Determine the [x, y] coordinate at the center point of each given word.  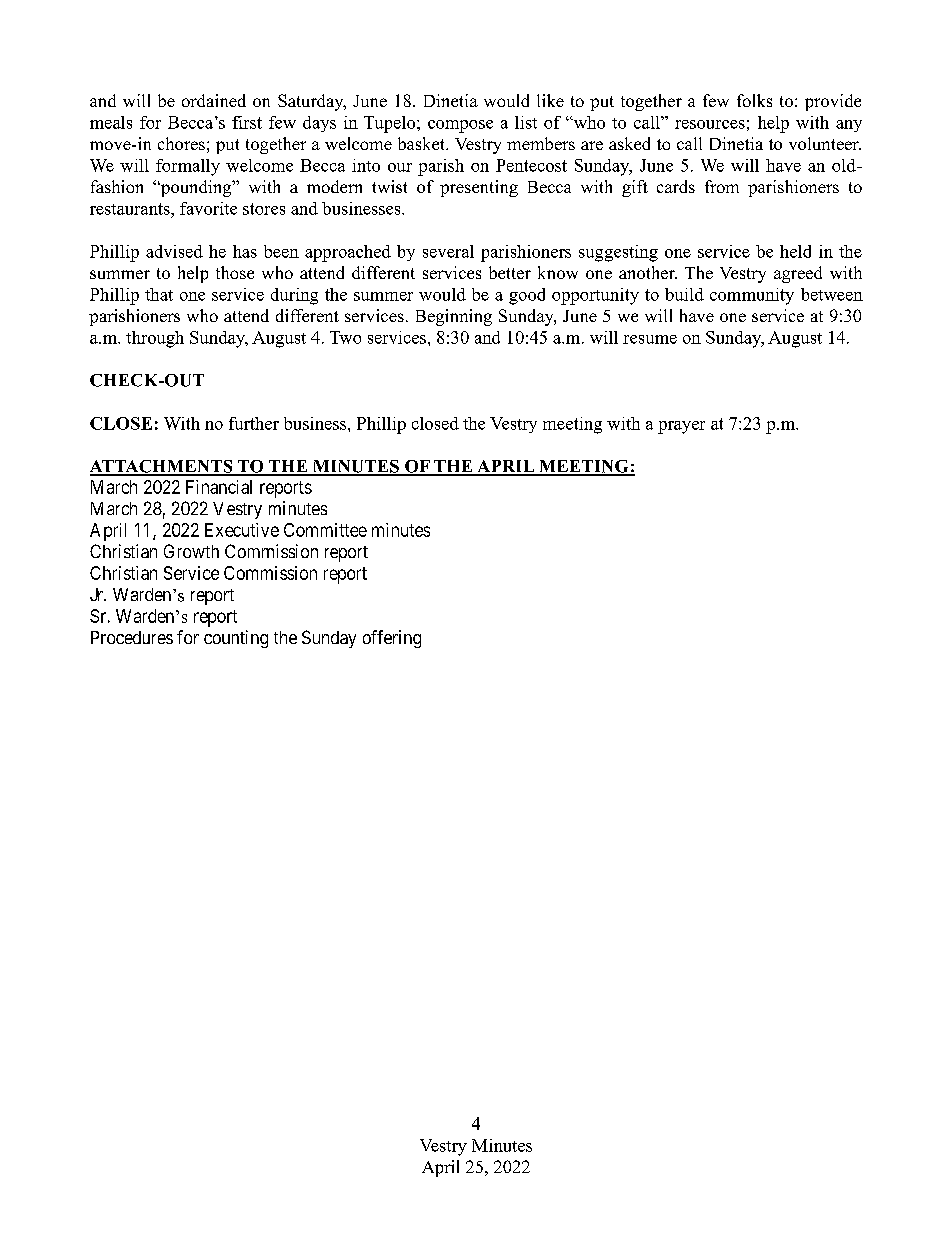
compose [460, 126]
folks [754, 100]
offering [392, 639]
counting [236, 639]
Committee [325, 530]
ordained [214, 100]
